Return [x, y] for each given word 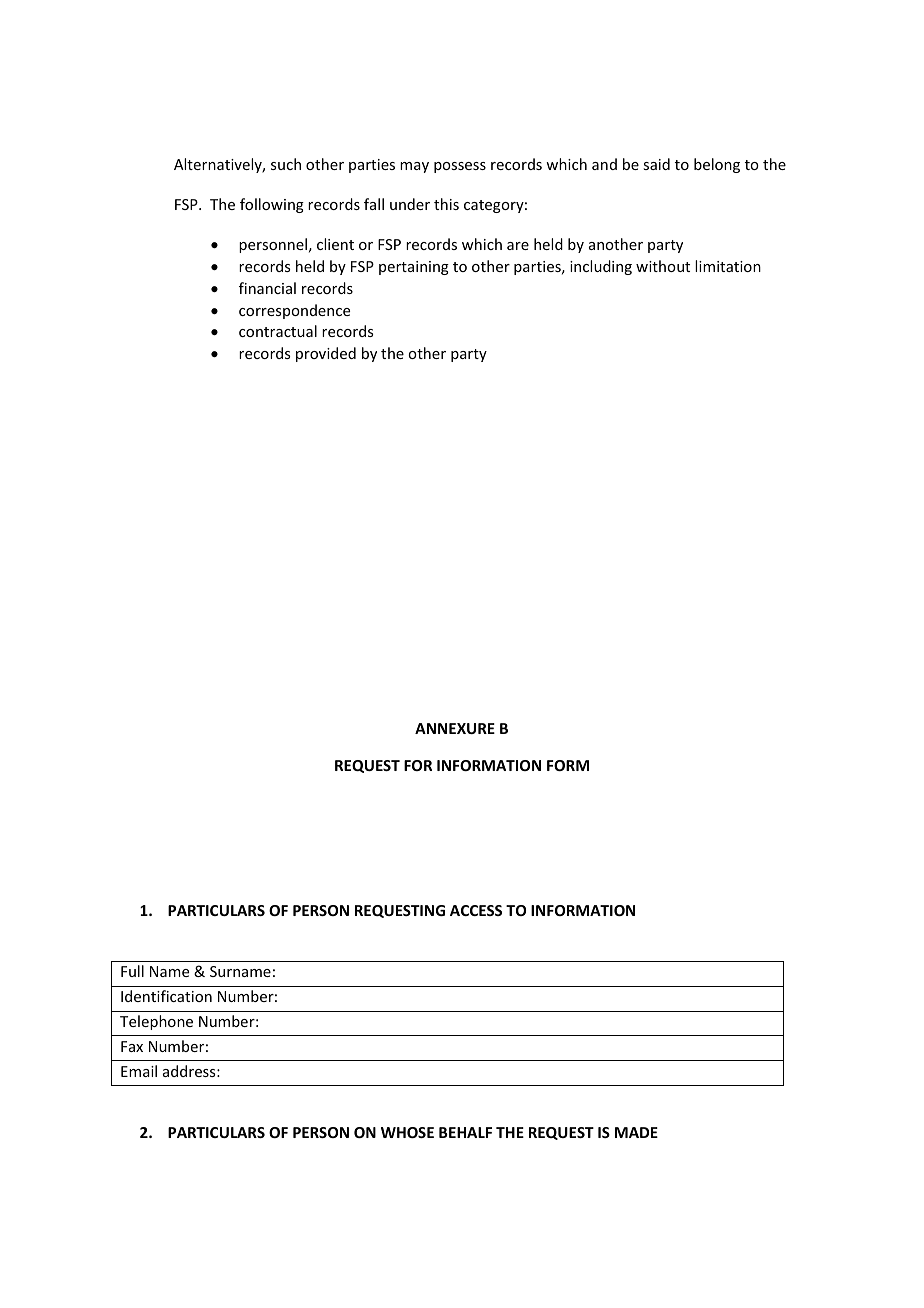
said [656, 164]
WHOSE [407, 1132]
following [272, 205]
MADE [636, 1132]
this [446, 204]
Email [139, 1071]
